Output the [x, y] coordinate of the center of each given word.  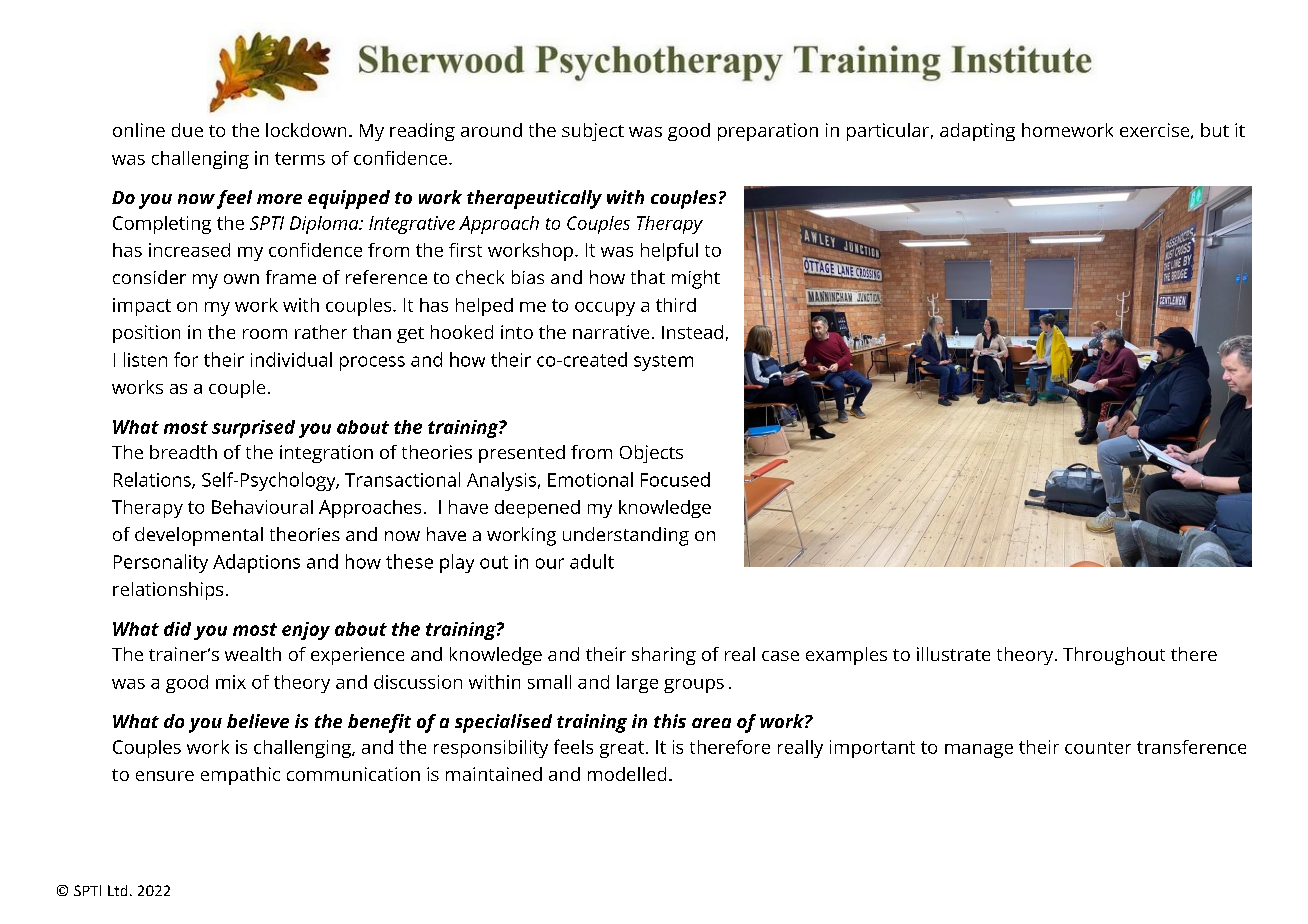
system [663, 363]
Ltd [117, 890]
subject [593, 132]
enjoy [306, 631]
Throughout [1114, 656]
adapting [977, 132]
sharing [664, 656]
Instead [692, 332]
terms [300, 158]
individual [291, 359]
